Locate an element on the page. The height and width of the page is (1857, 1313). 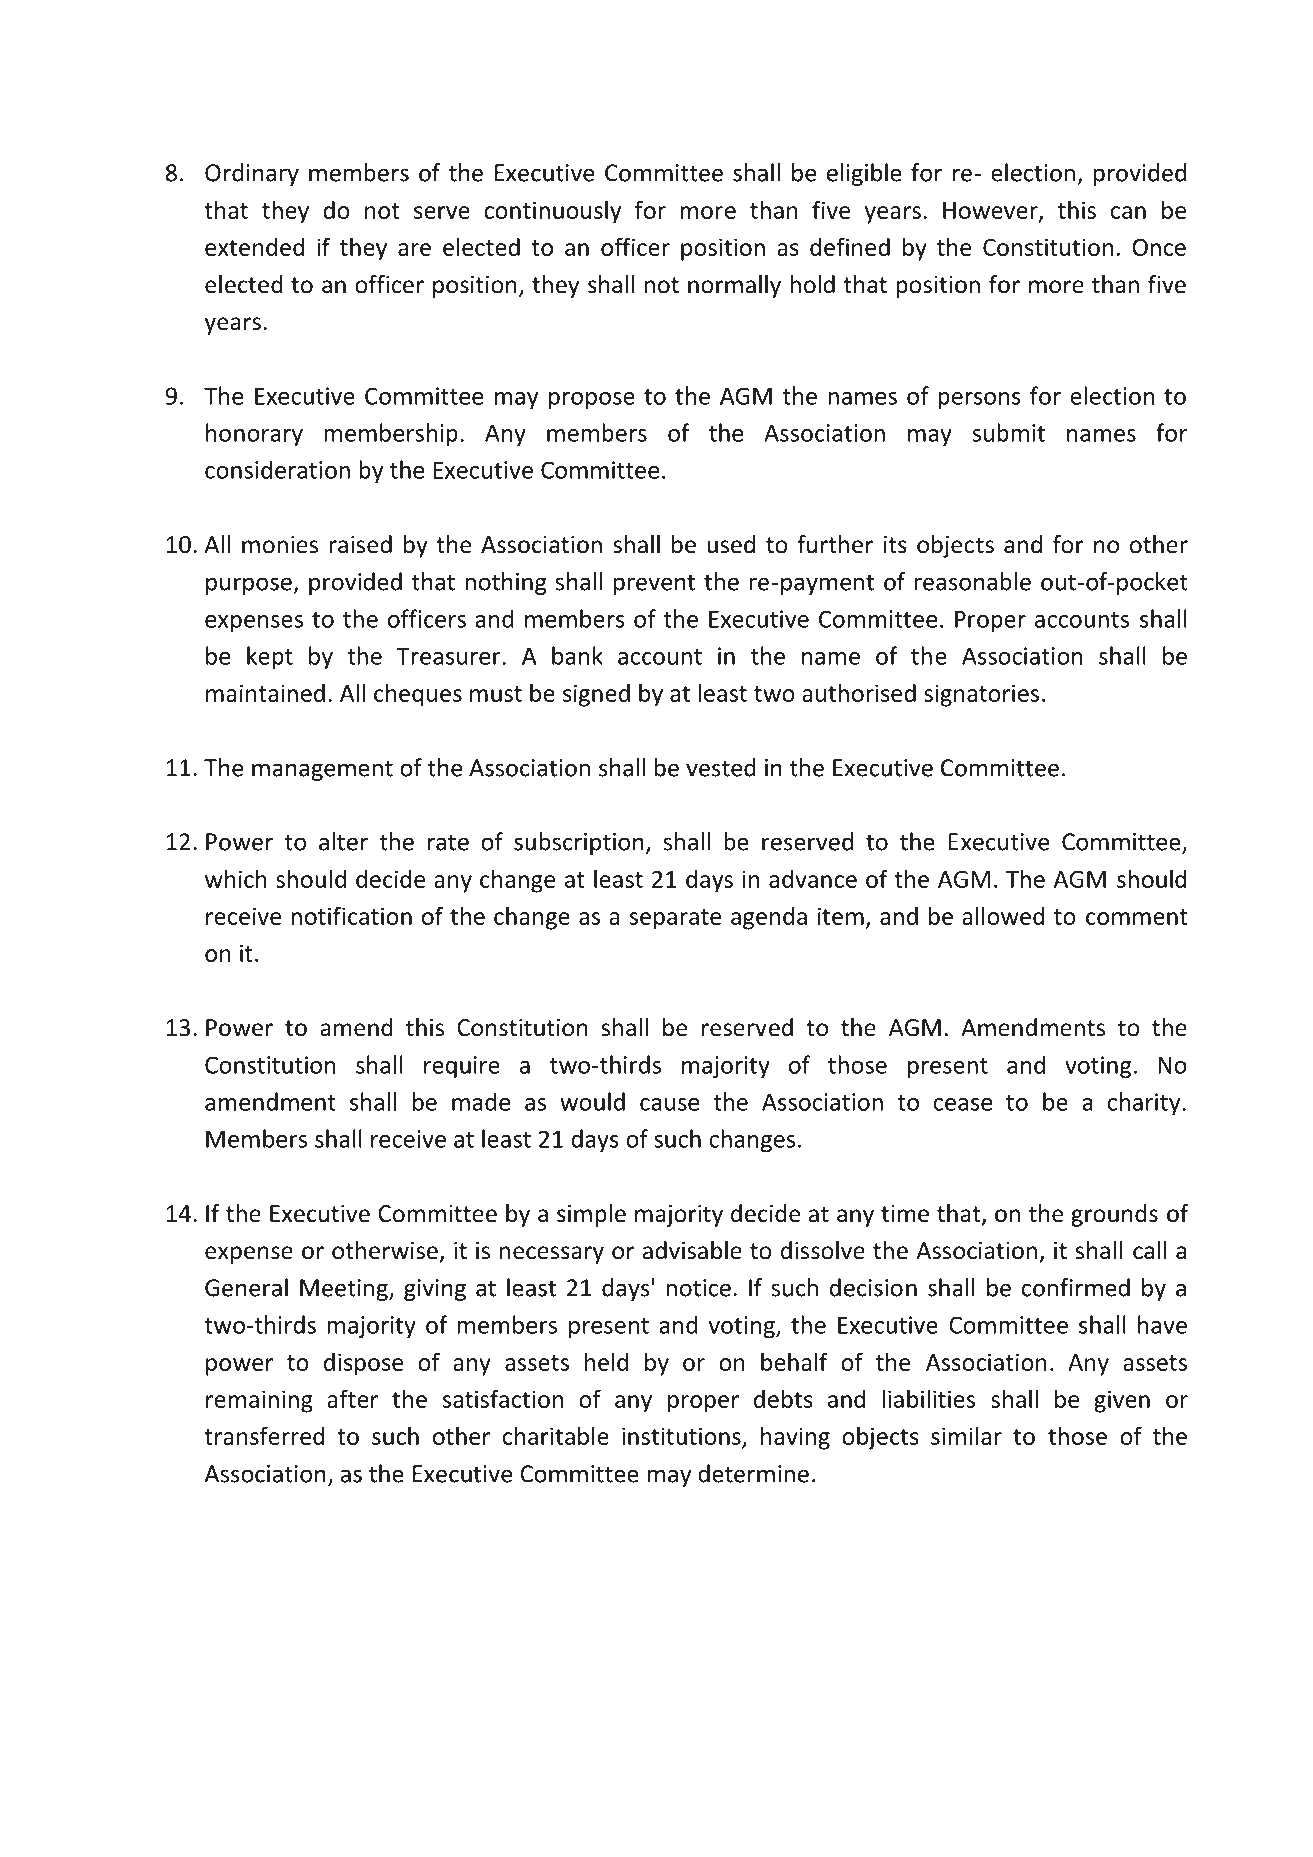
cease is located at coordinates (963, 1104).
